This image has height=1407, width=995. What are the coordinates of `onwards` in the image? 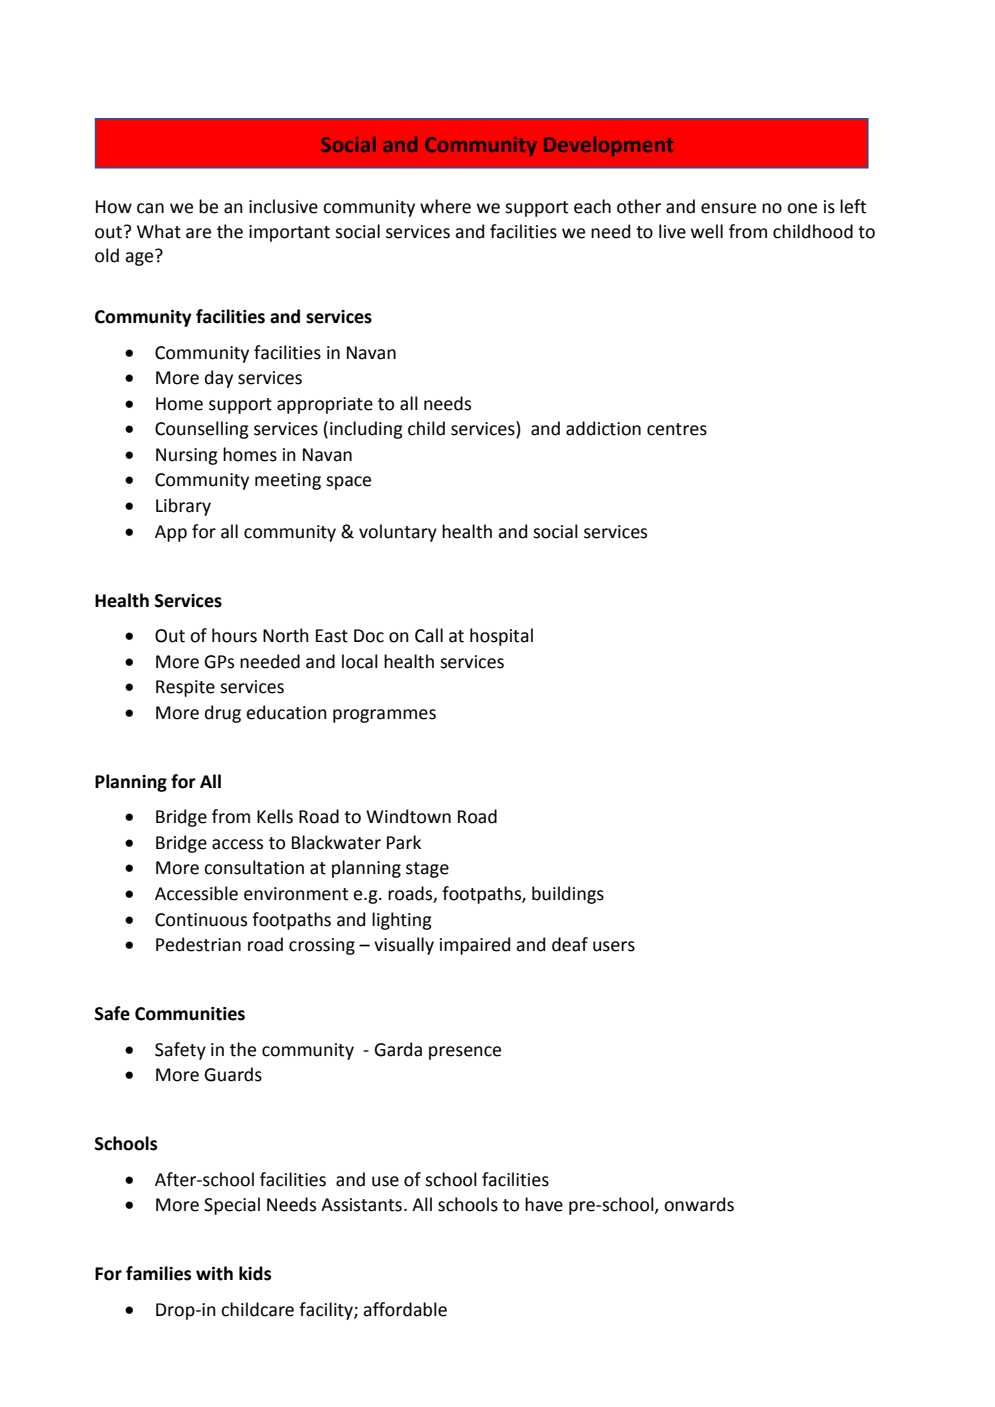 It's located at (699, 1204).
